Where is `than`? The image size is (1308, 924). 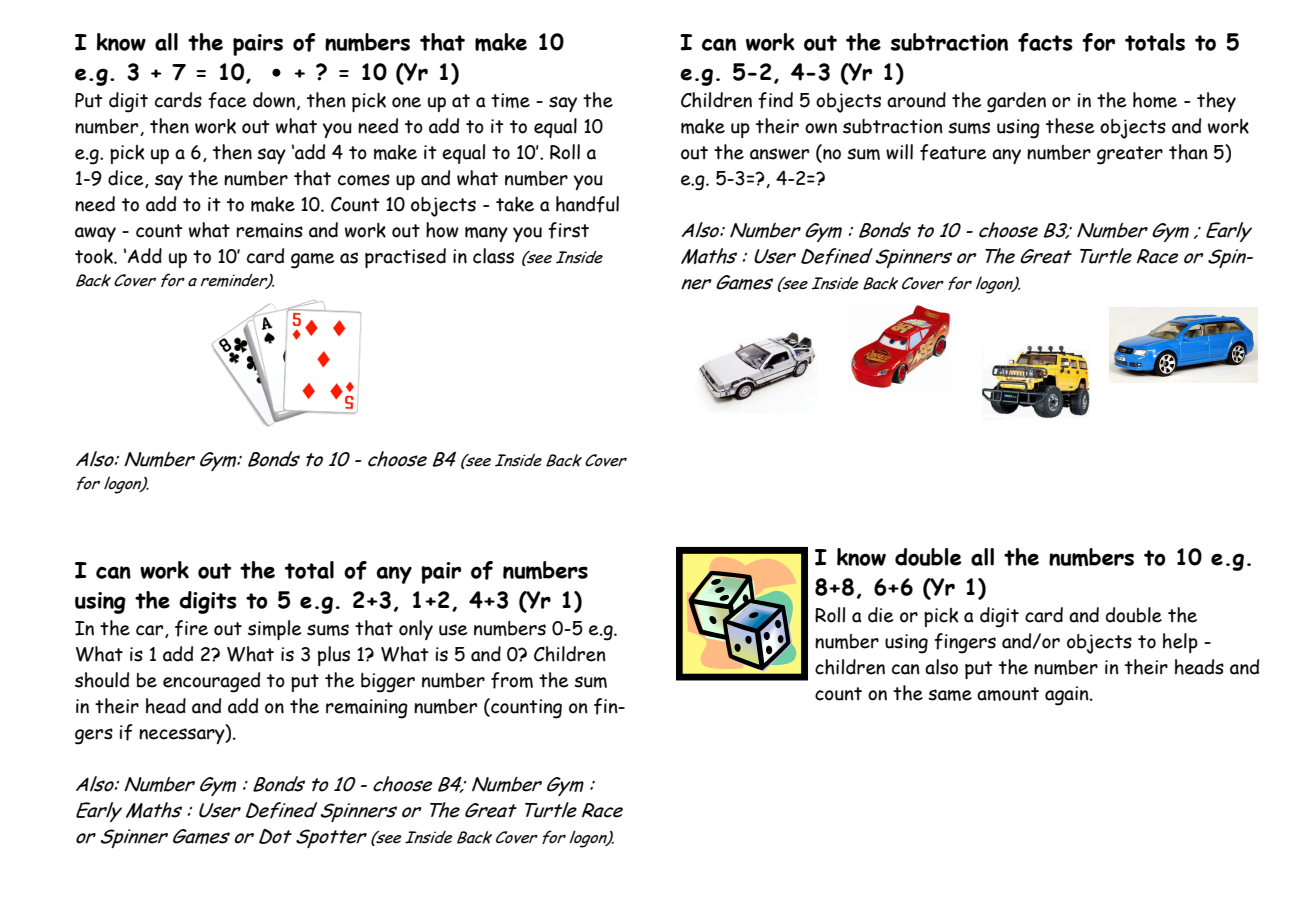 than is located at coordinates (1188, 152).
